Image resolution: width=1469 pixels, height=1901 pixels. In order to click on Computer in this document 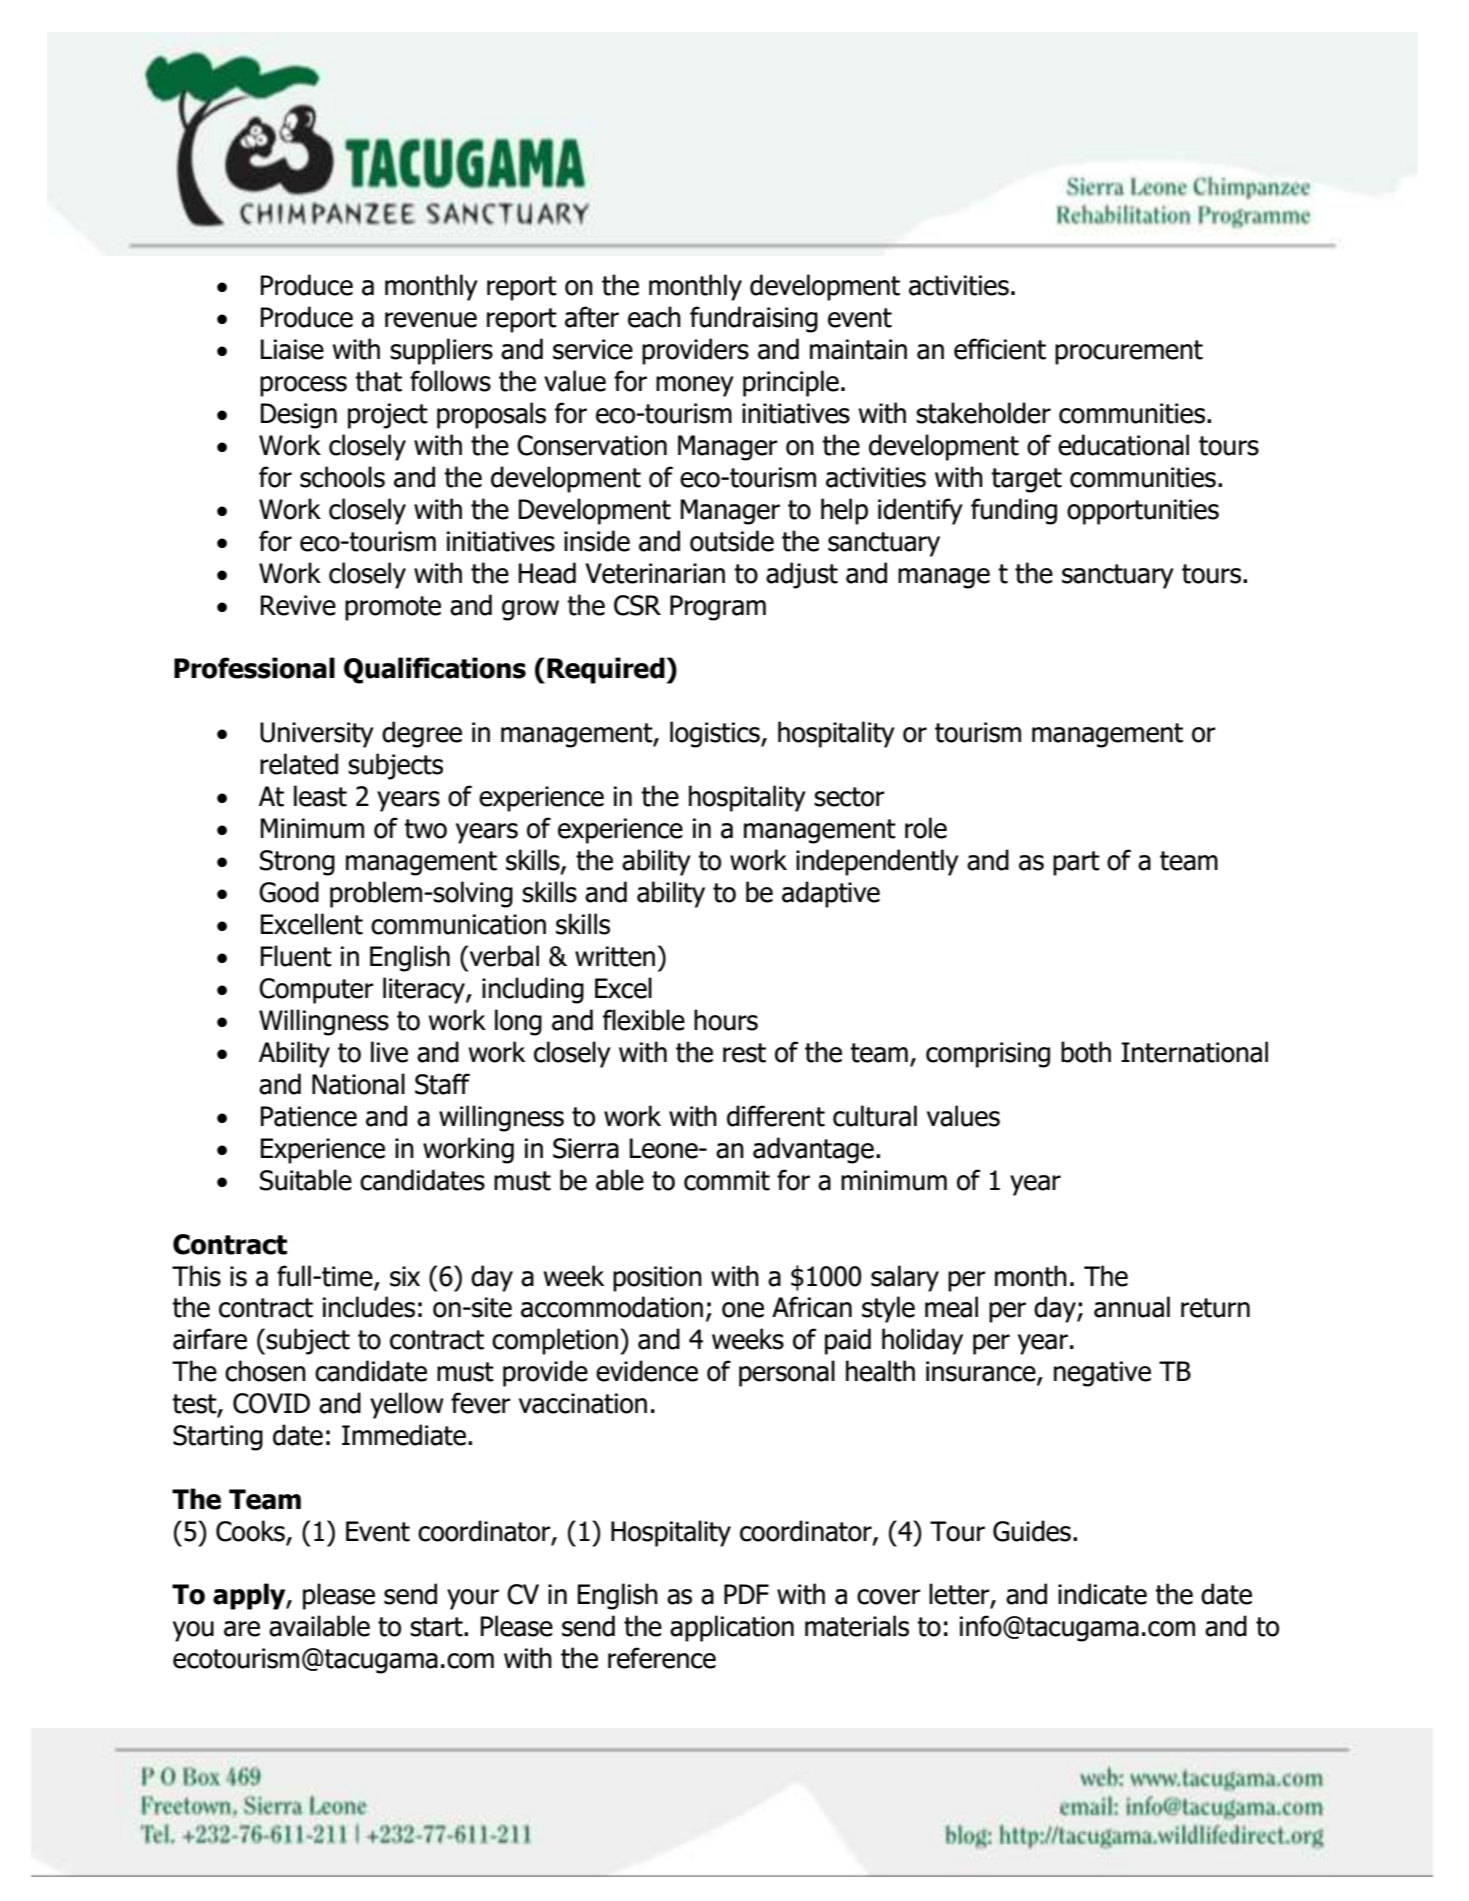, I will do `click(316, 991)`.
